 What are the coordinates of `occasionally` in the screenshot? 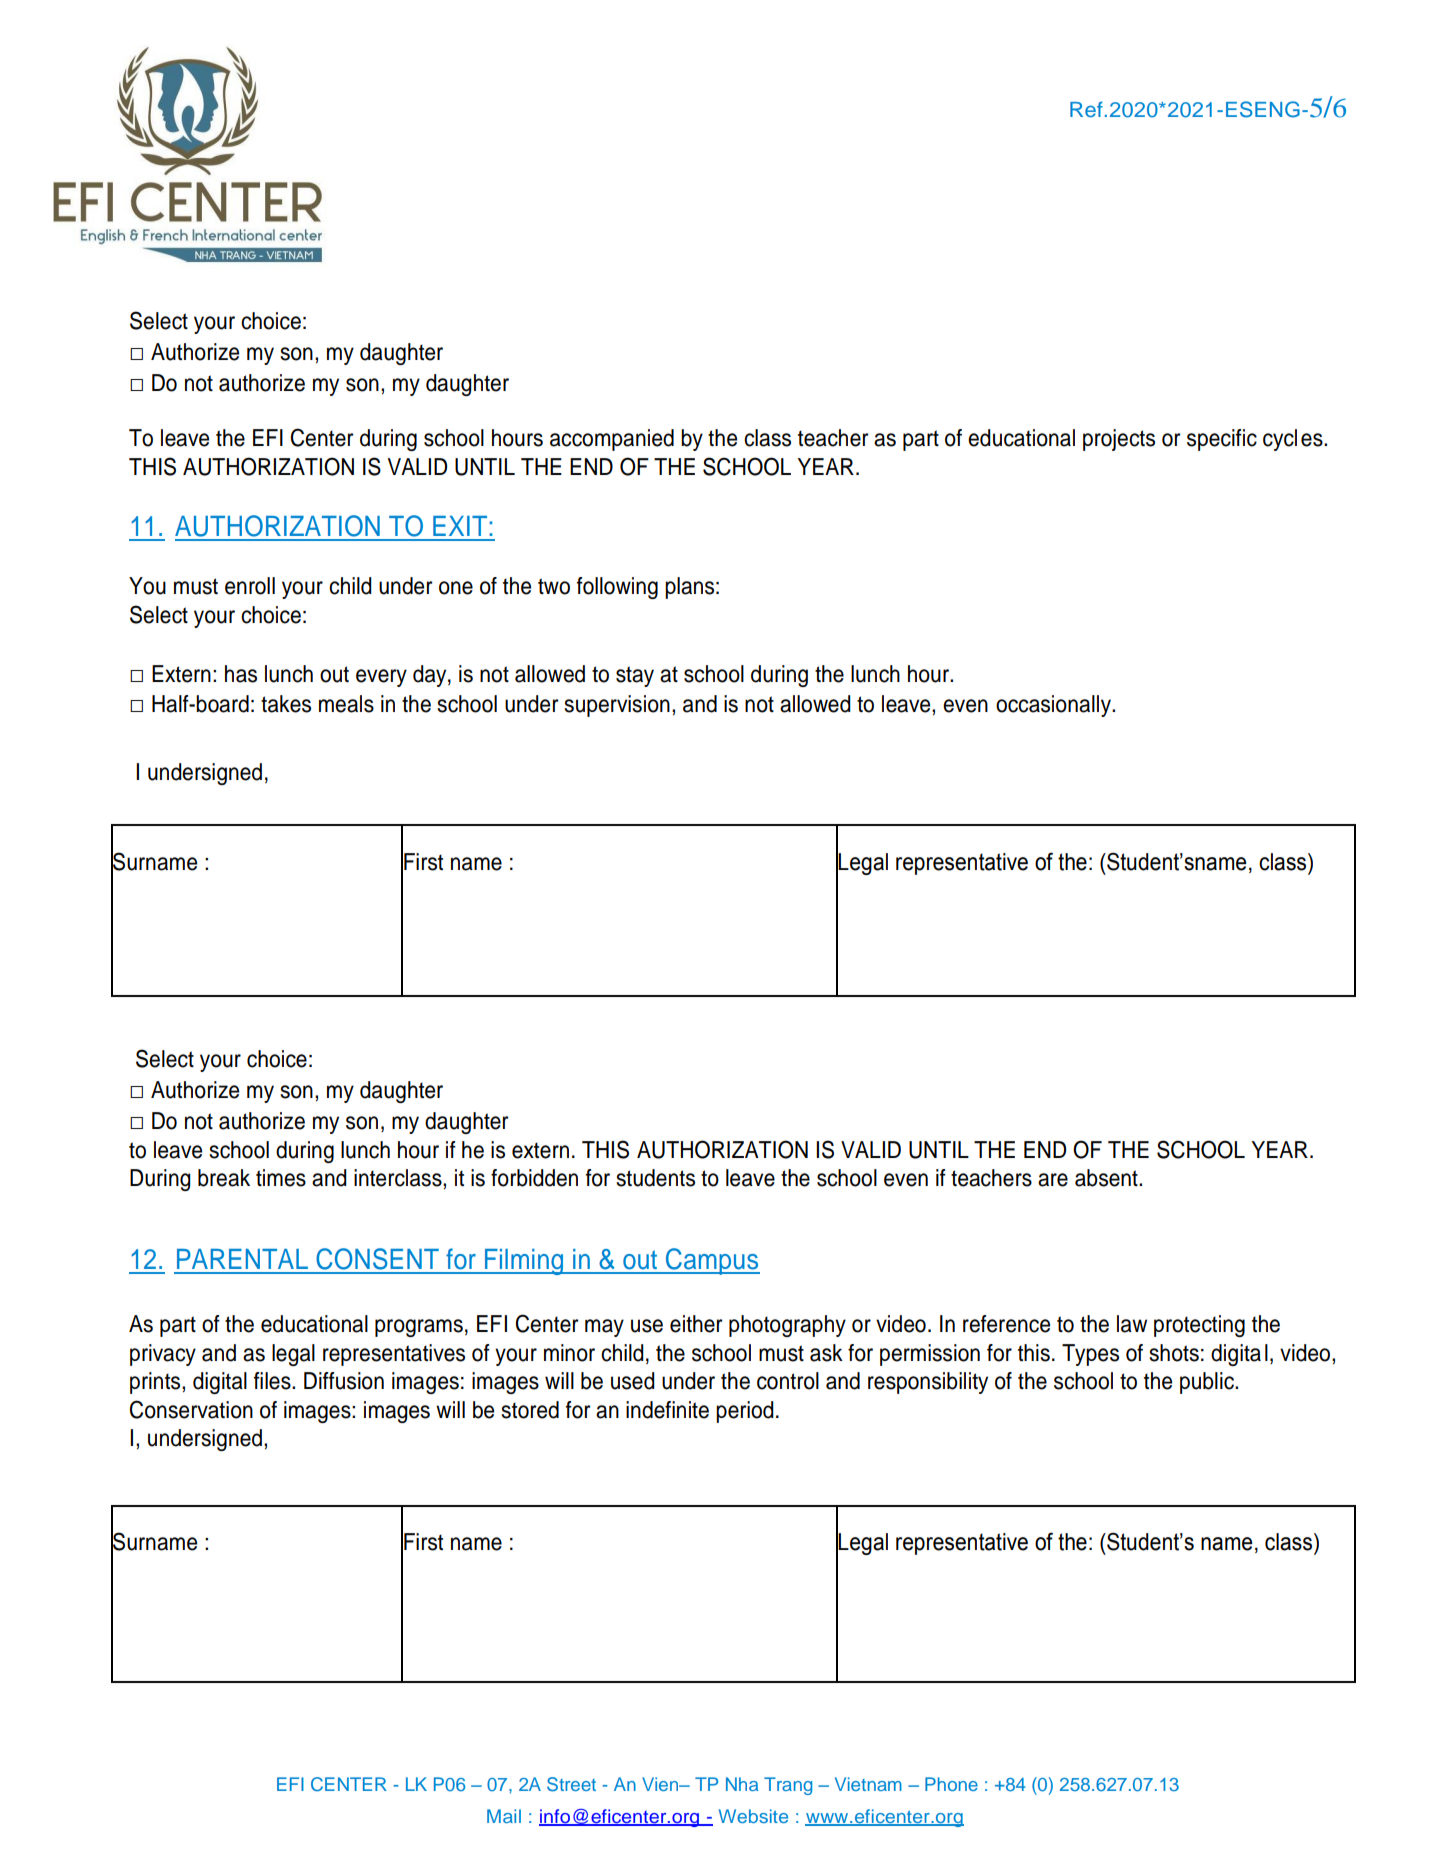 It's located at (1054, 706).
